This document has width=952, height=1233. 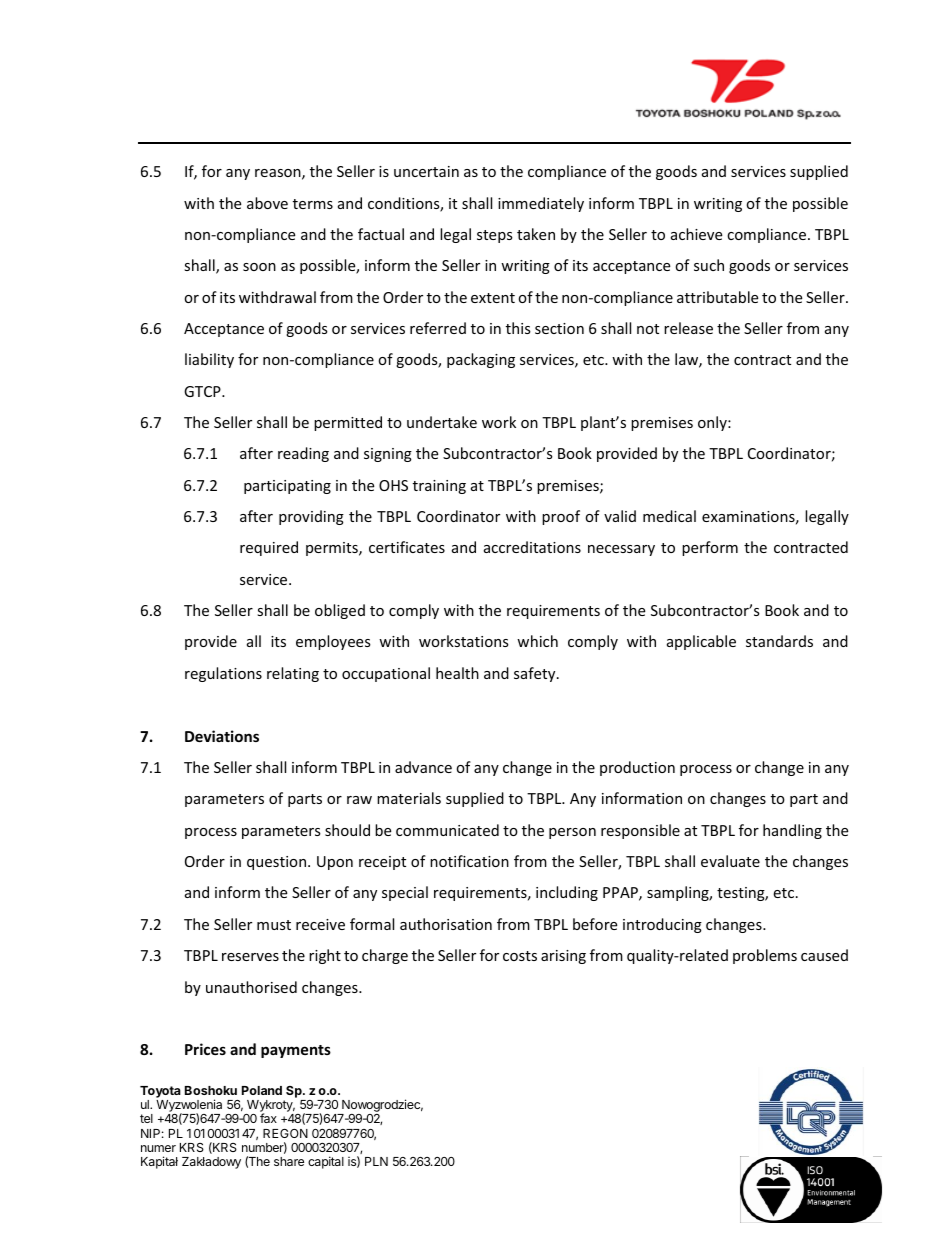 What do you see at coordinates (278, 863) in the document?
I see `question` at bounding box center [278, 863].
